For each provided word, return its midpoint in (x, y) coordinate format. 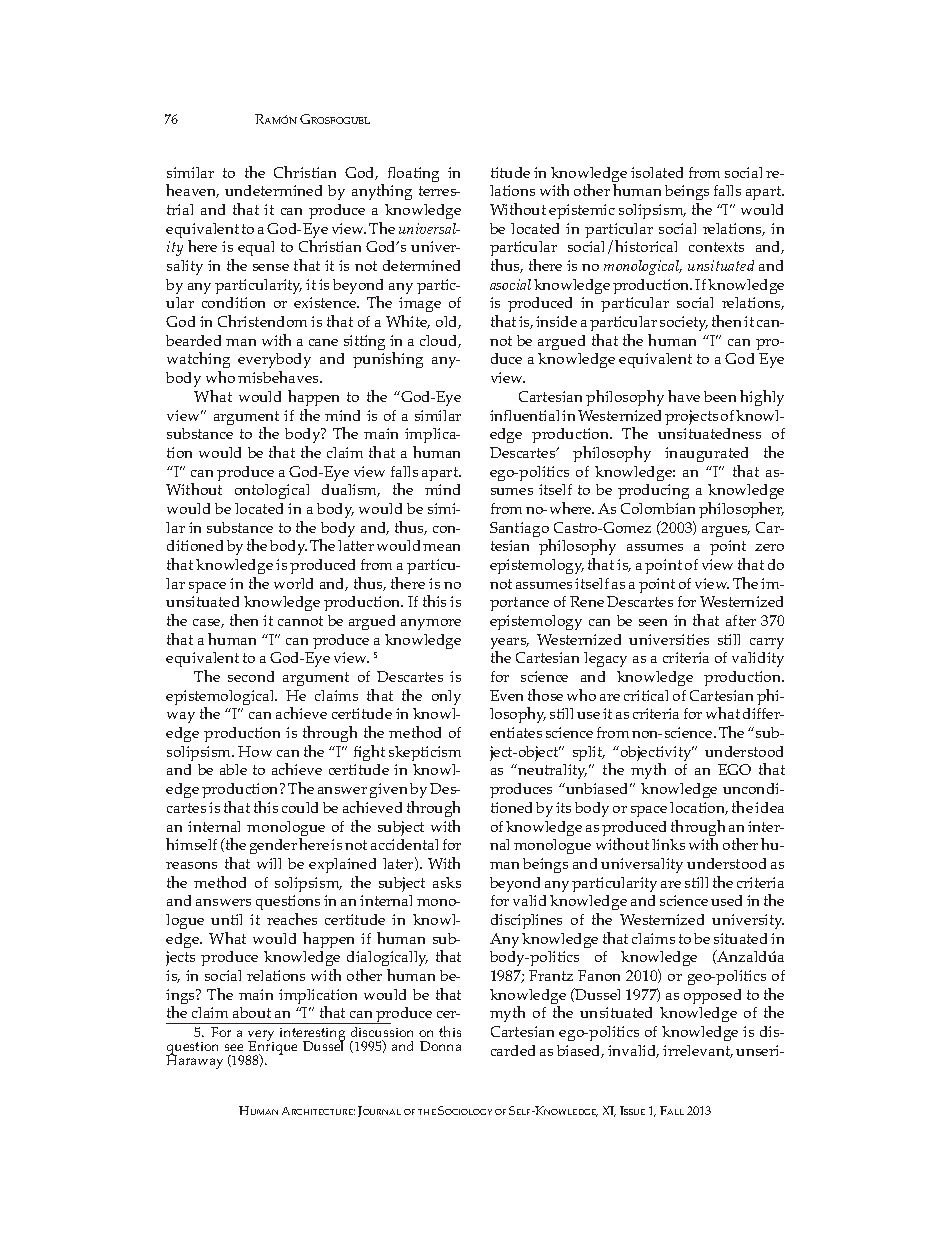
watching (198, 362)
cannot (300, 621)
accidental (404, 844)
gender (273, 846)
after (741, 620)
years (510, 645)
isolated (657, 172)
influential (524, 415)
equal (256, 248)
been (720, 396)
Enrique (272, 1049)
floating (413, 174)
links (668, 844)
